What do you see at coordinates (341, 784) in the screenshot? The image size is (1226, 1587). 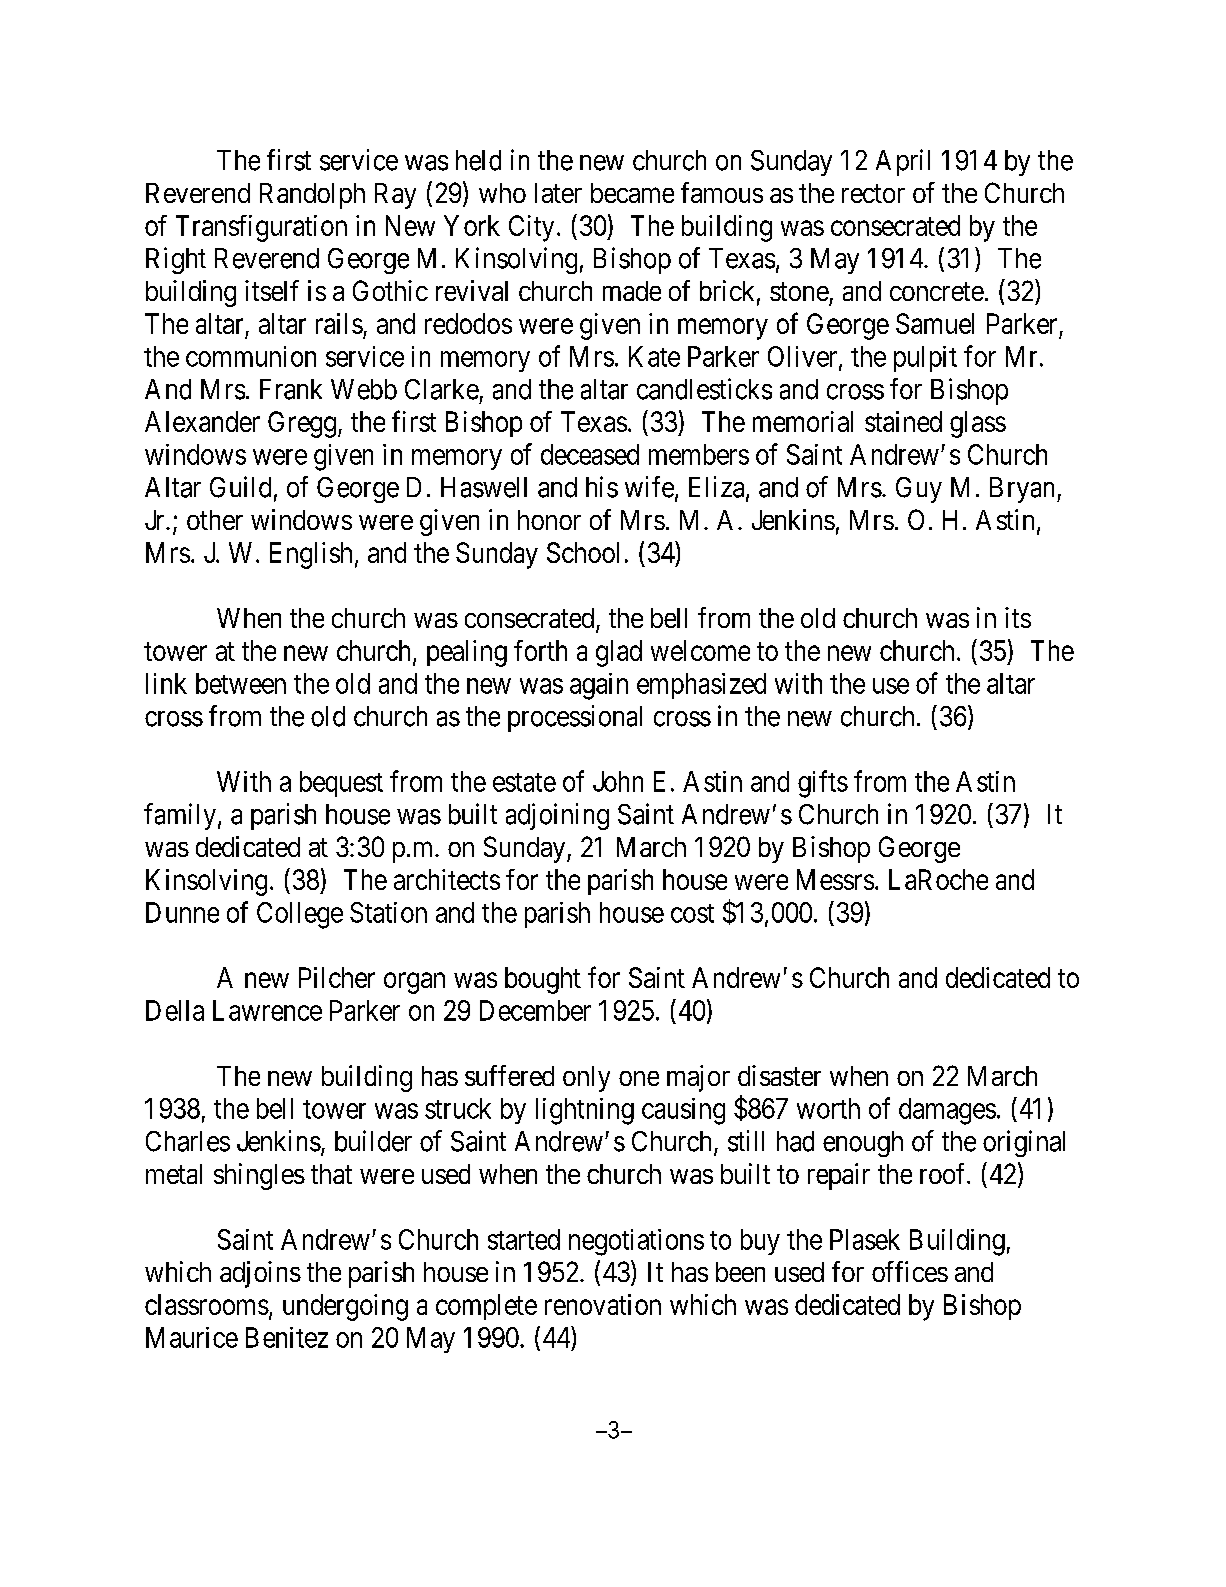 I see `bequest` at bounding box center [341, 784].
